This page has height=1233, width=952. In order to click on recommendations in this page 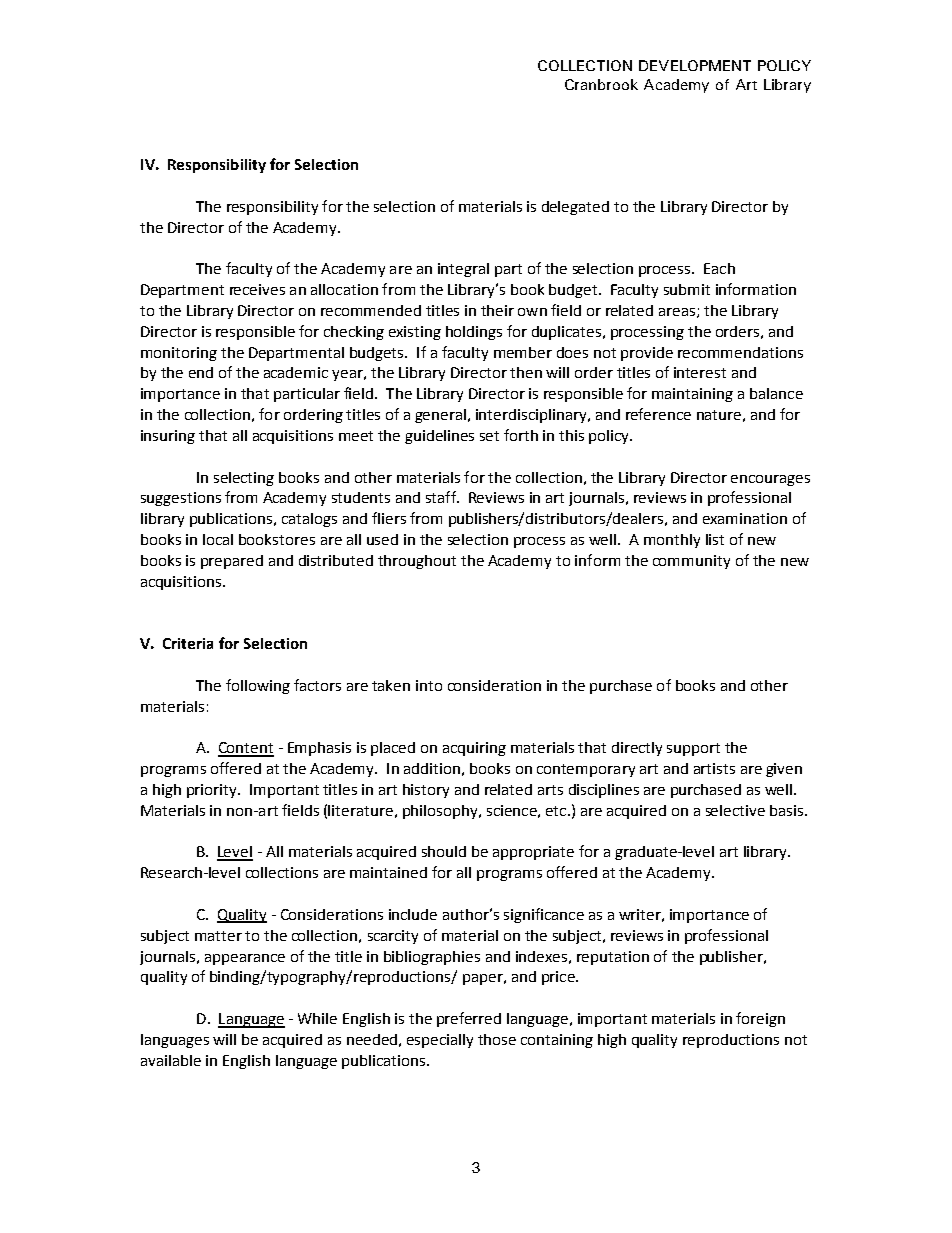, I will do `click(740, 352)`.
